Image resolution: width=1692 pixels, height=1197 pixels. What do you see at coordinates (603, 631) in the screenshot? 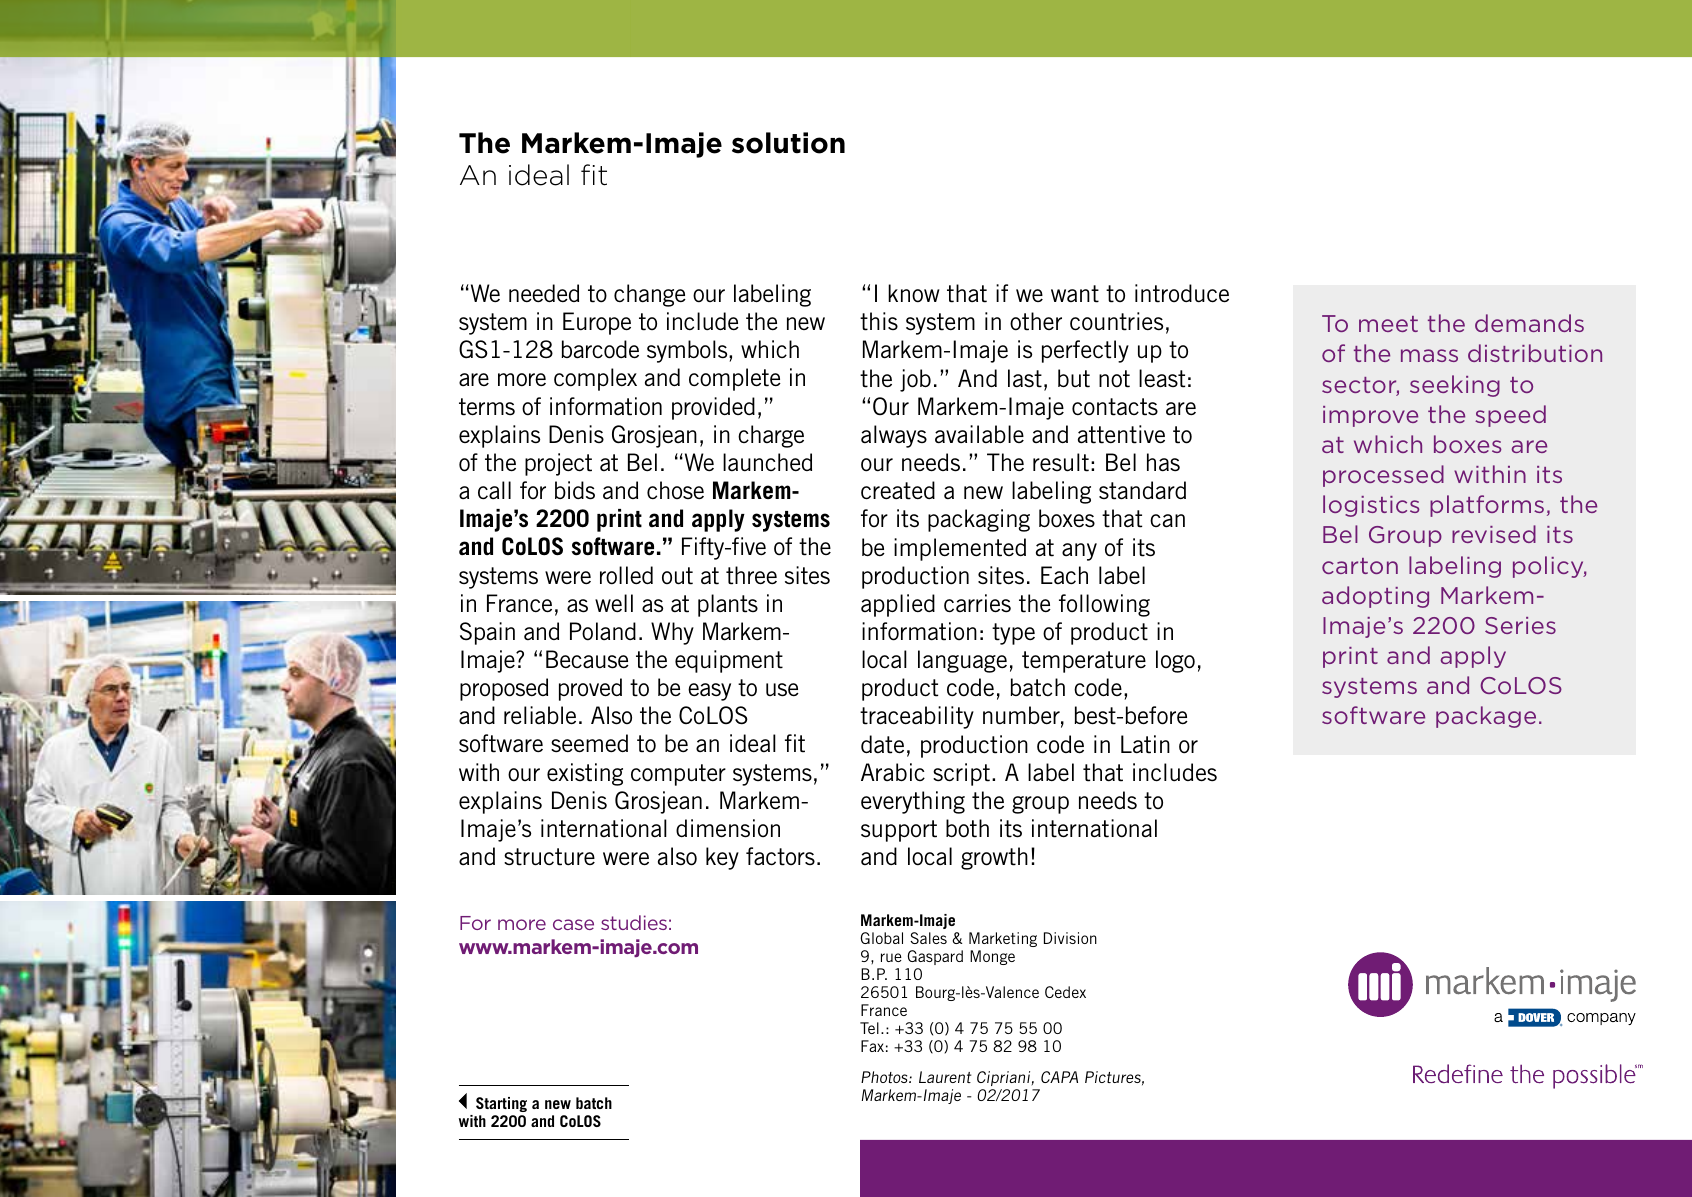
I see `Poland` at bounding box center [603, 631].
